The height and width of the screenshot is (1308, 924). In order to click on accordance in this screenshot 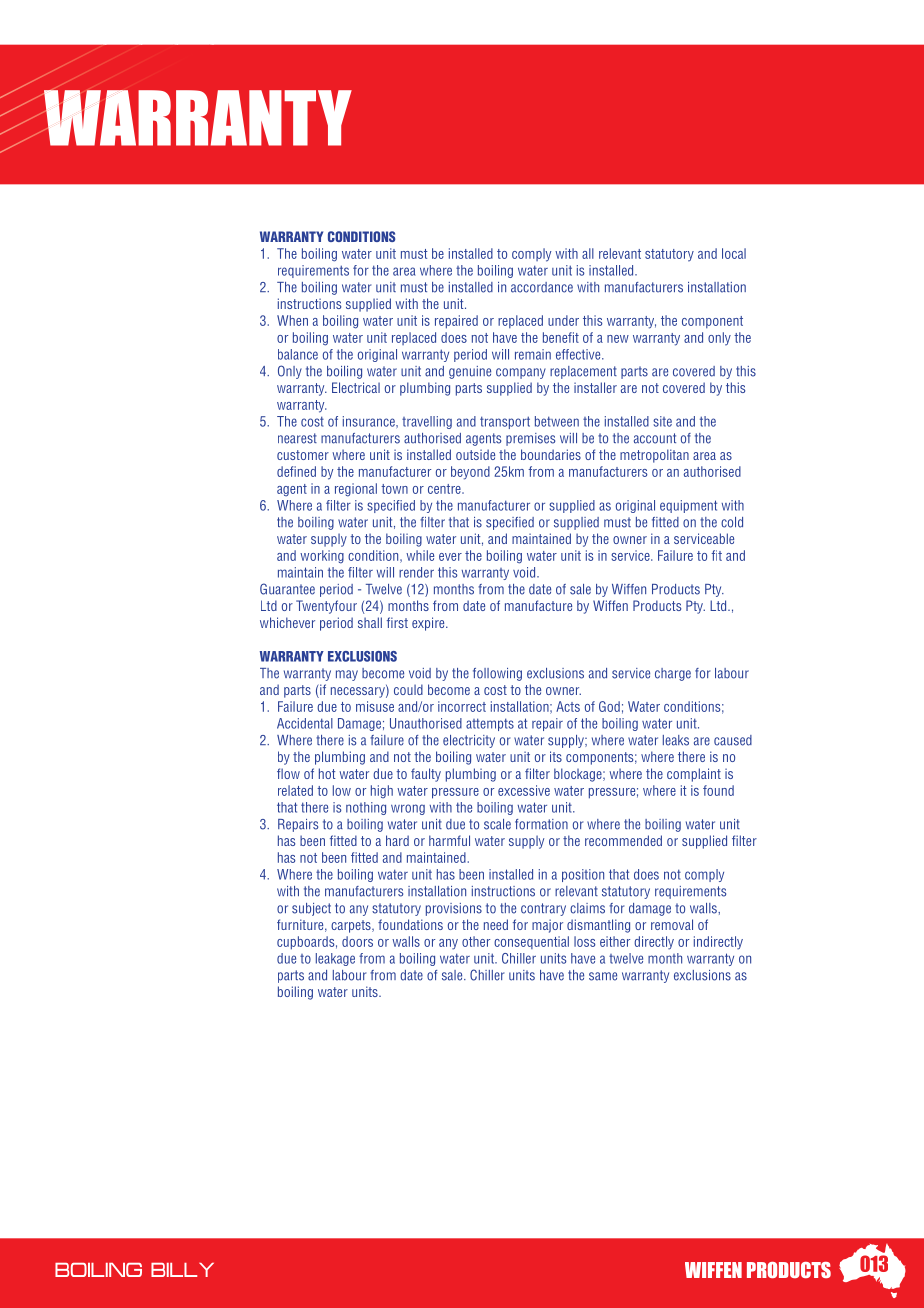, I will do `click(542, 287)`.
